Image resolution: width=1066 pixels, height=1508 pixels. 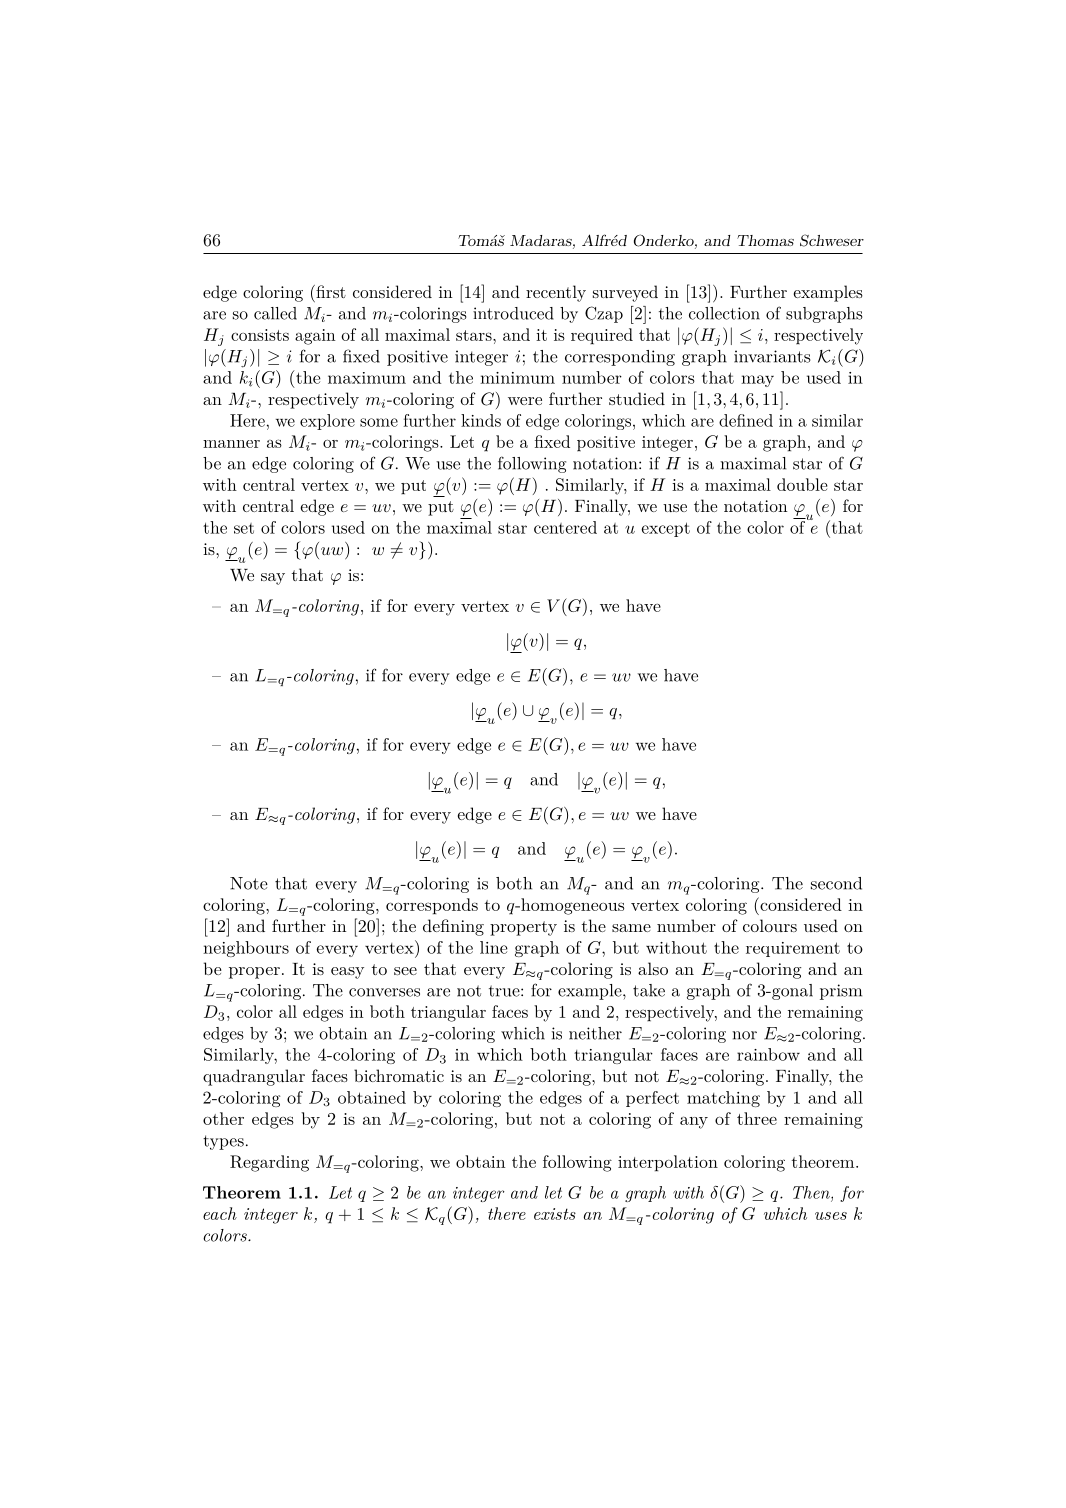 I want to click on centered, so click(x=565, y=527).
